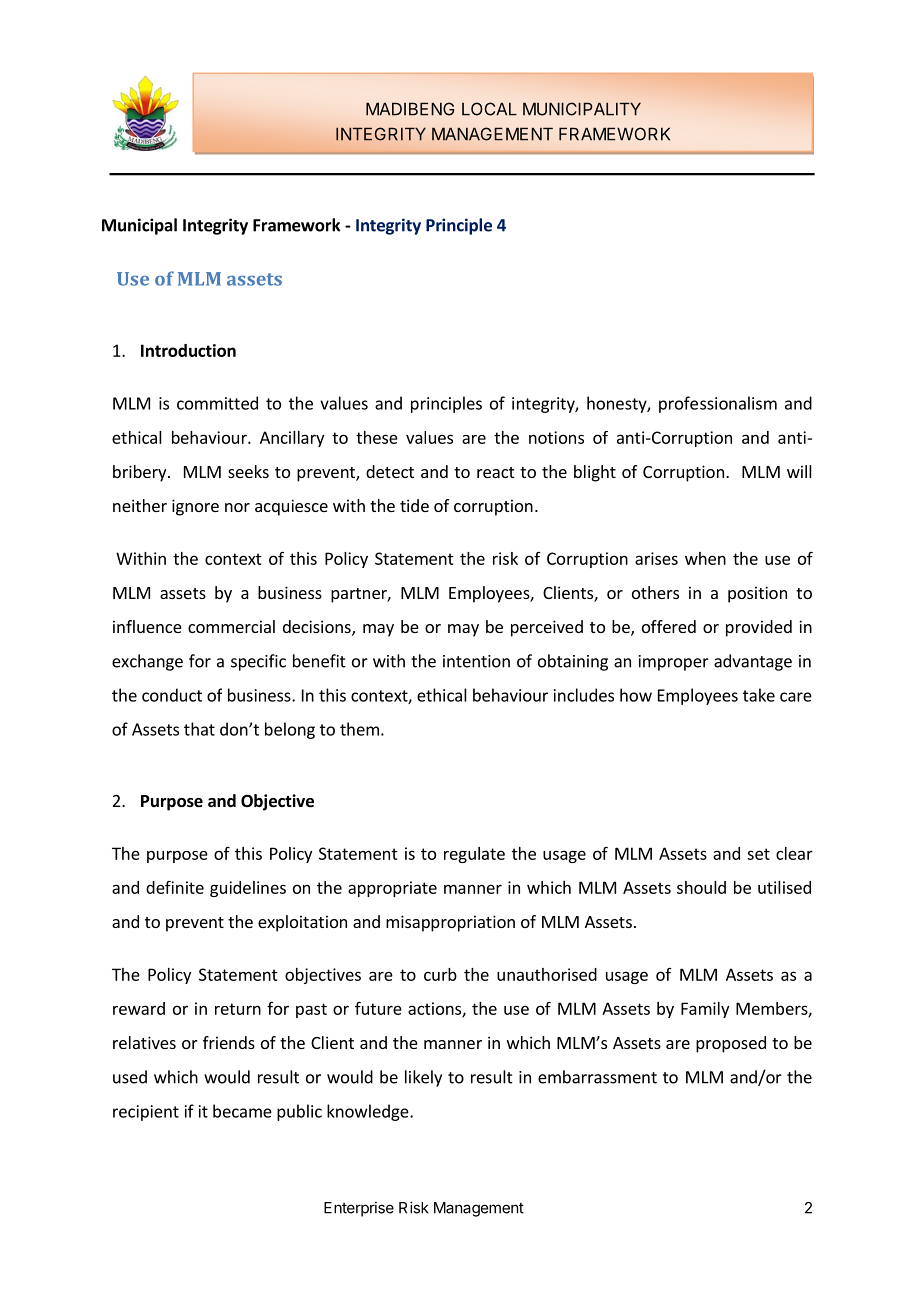 The image size is (924, 1308). I want to click on became, so click(242, 1111).
